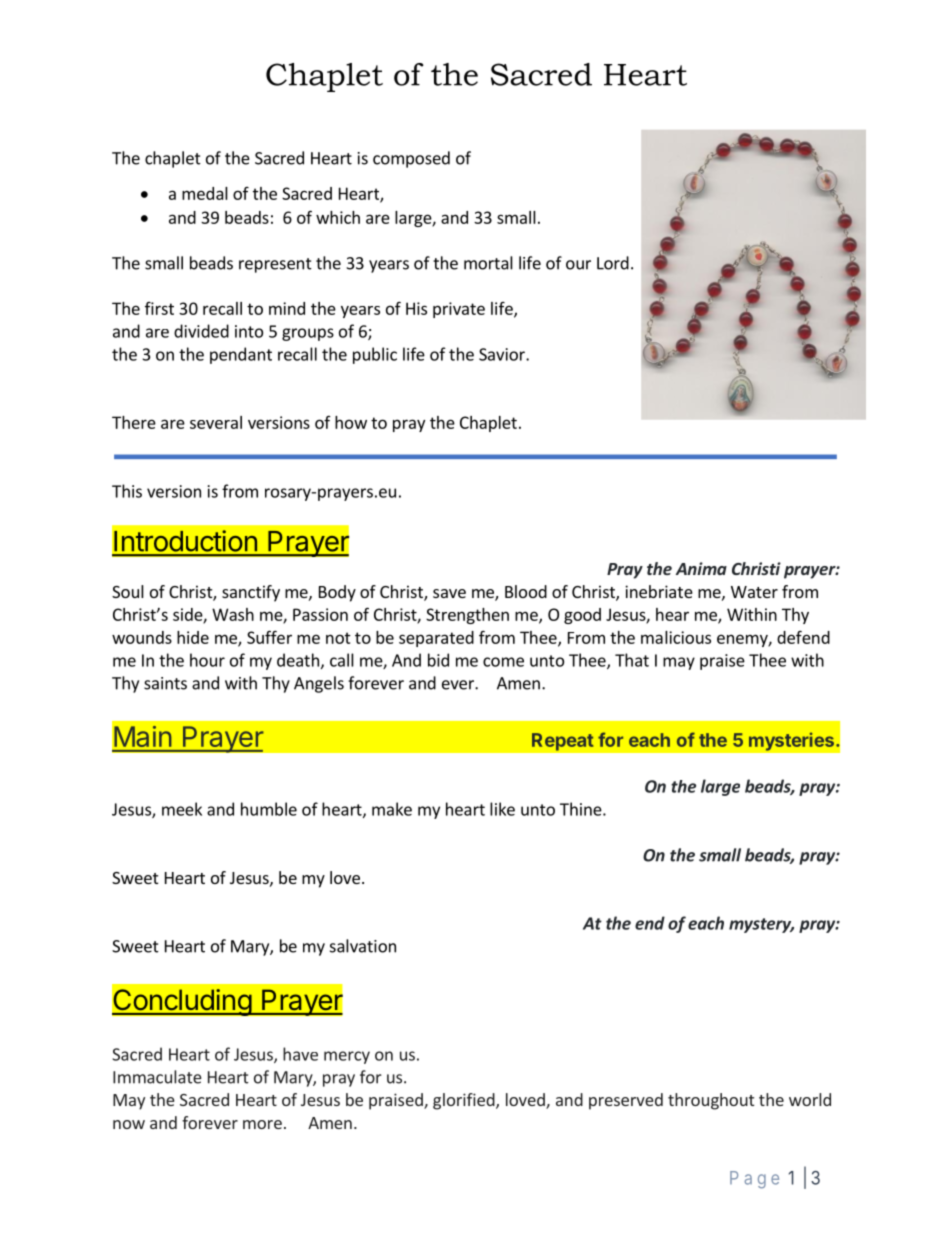  What do you see at coordinates (411, 159) in the page?
I see `composed` at bounding box center [411, 159].
